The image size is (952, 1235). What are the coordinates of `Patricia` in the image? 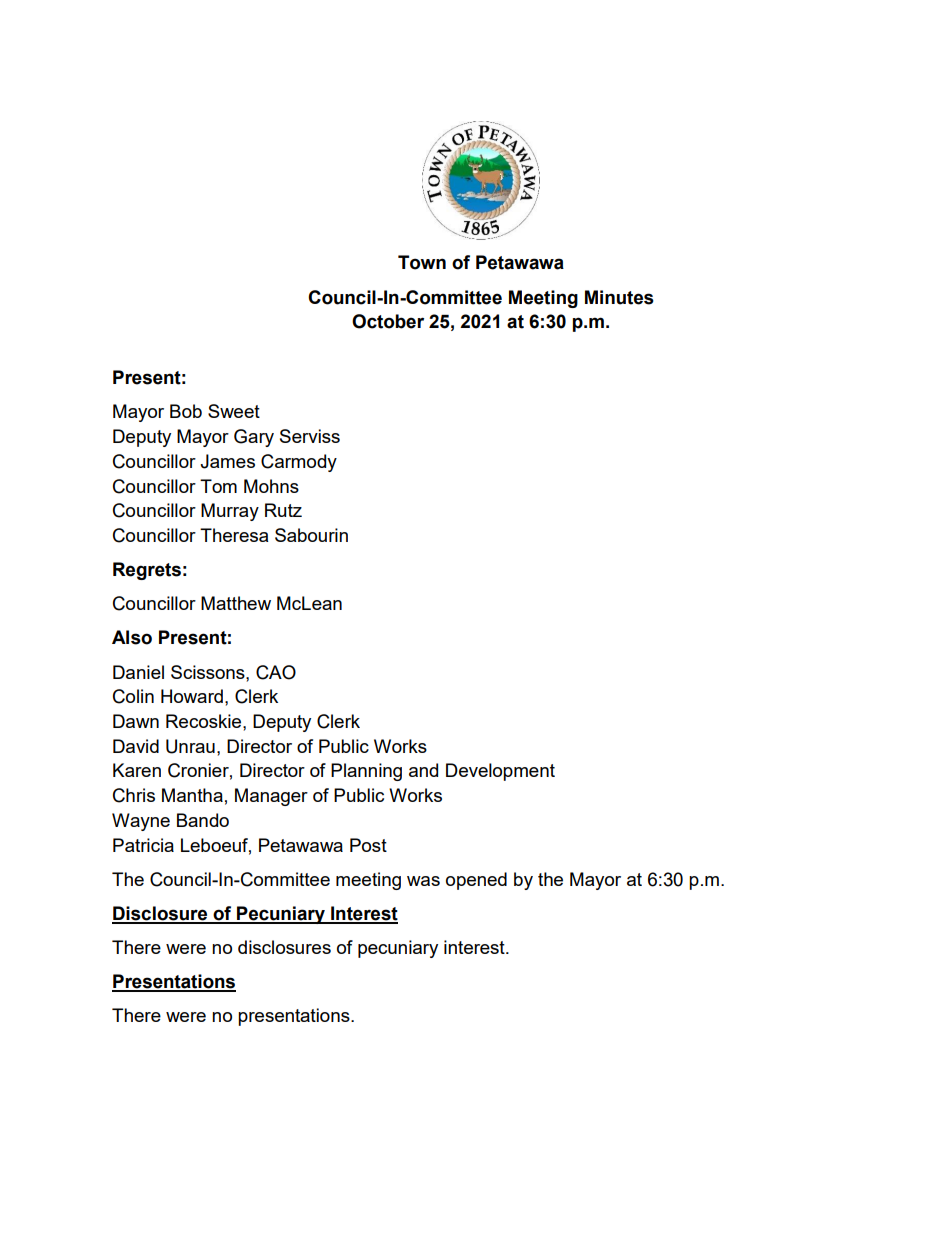 It's located at (143, 845).
